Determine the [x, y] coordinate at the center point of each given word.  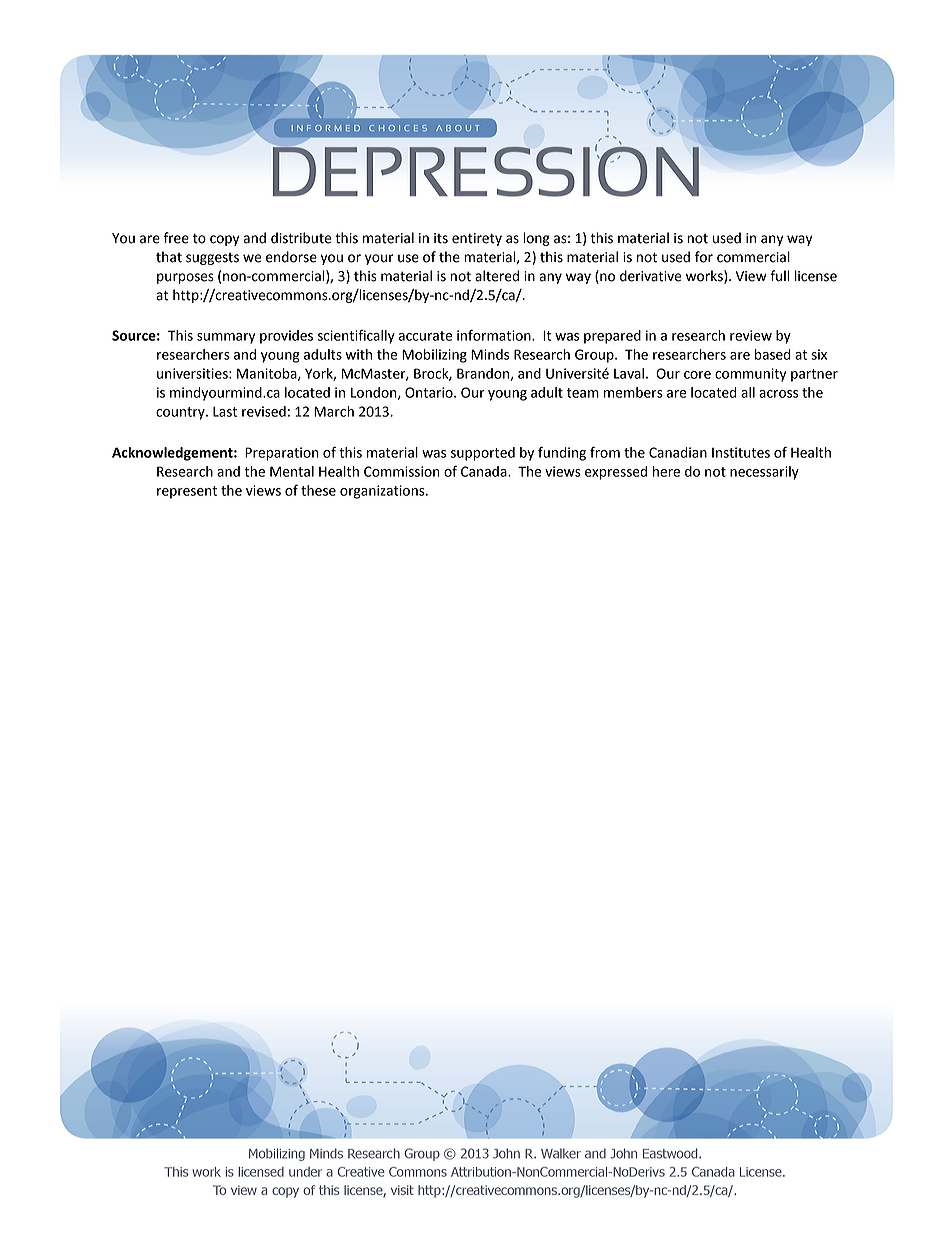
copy [224, 240]
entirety [477, 239]
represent [187, 492]
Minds [490, 354]
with [358, 354]
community [750, 375]
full [779, 276]
